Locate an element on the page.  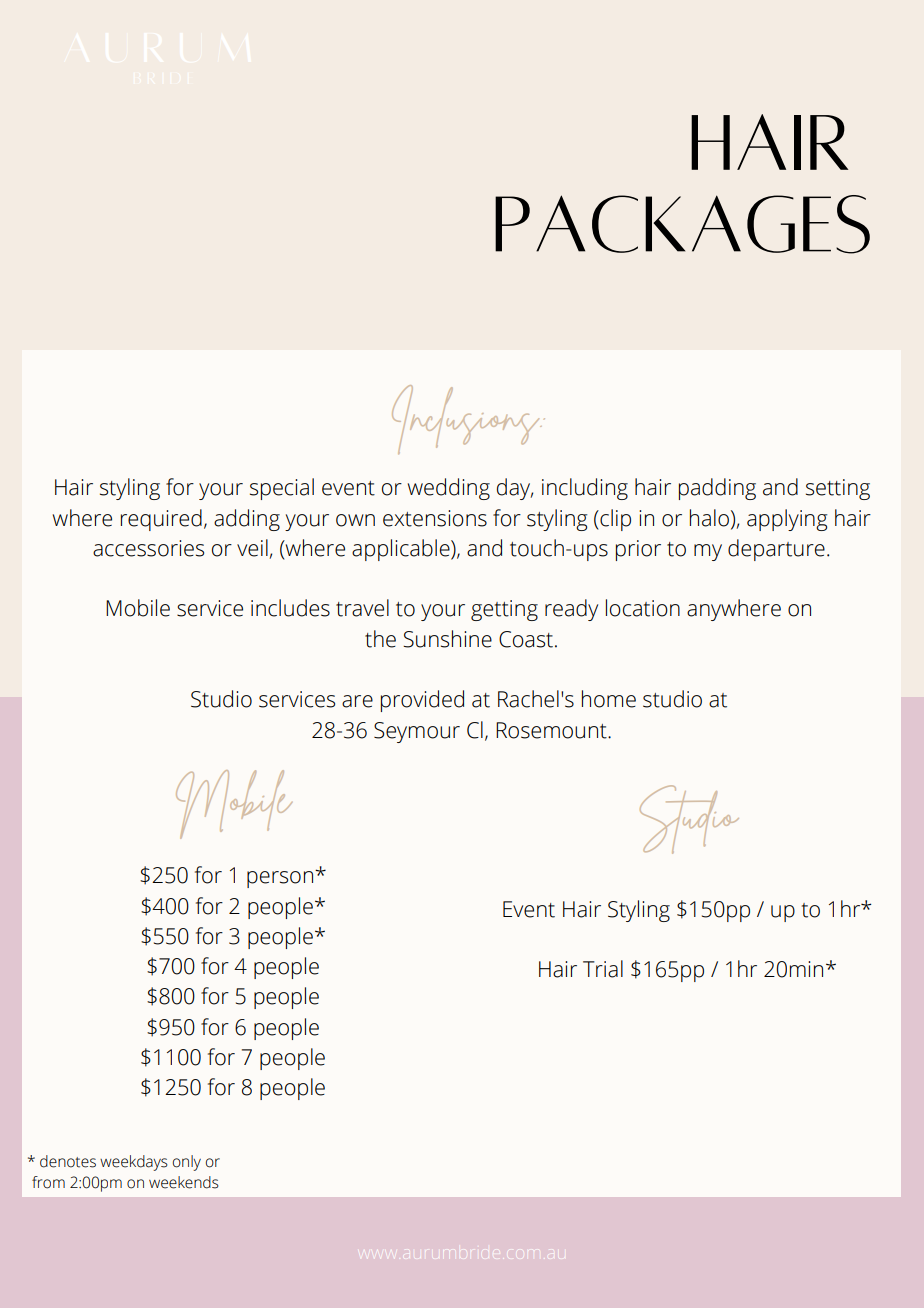
provided is located at coordinates (422, 701).
